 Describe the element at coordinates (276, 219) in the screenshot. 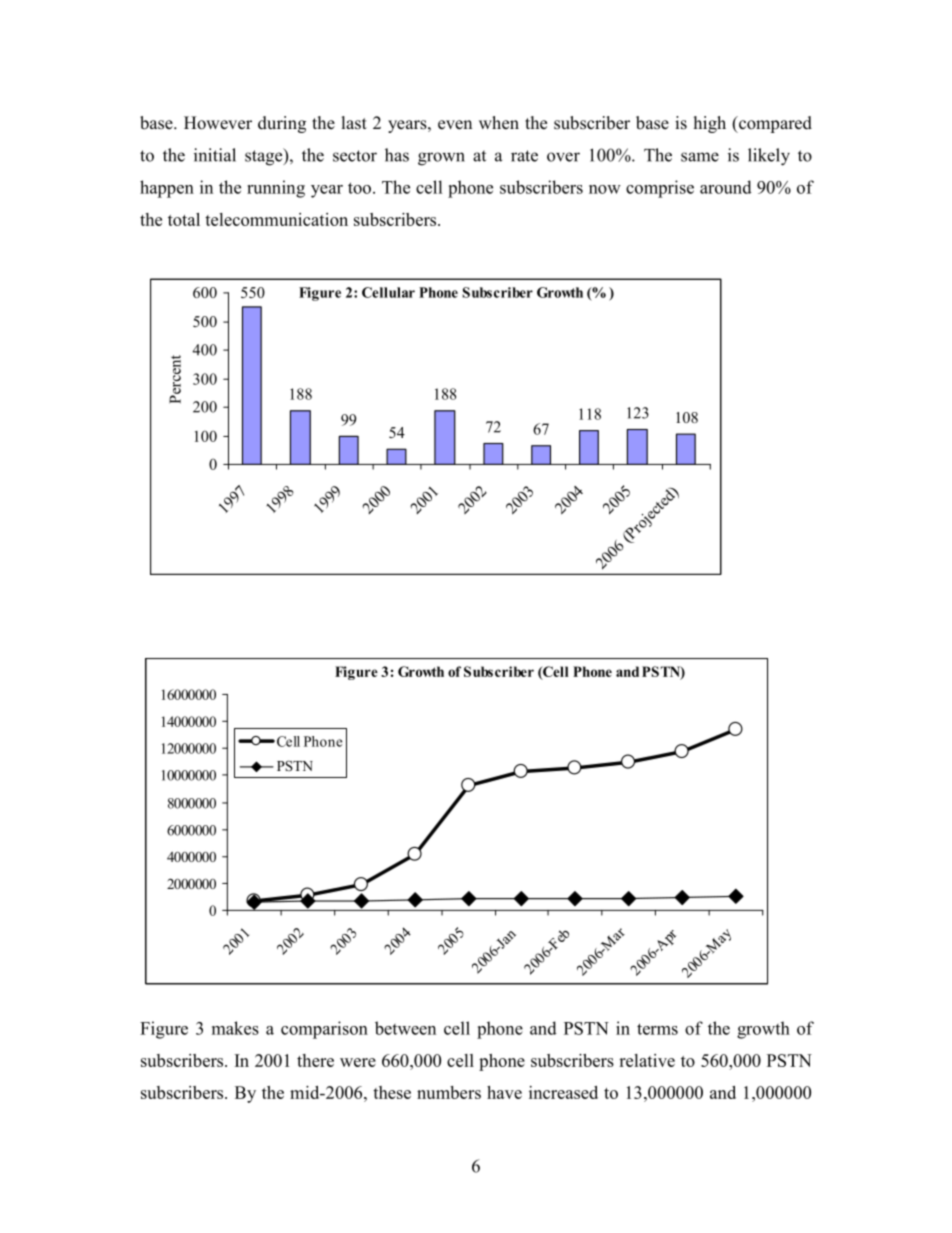

I see `telecommunication` at that location.
